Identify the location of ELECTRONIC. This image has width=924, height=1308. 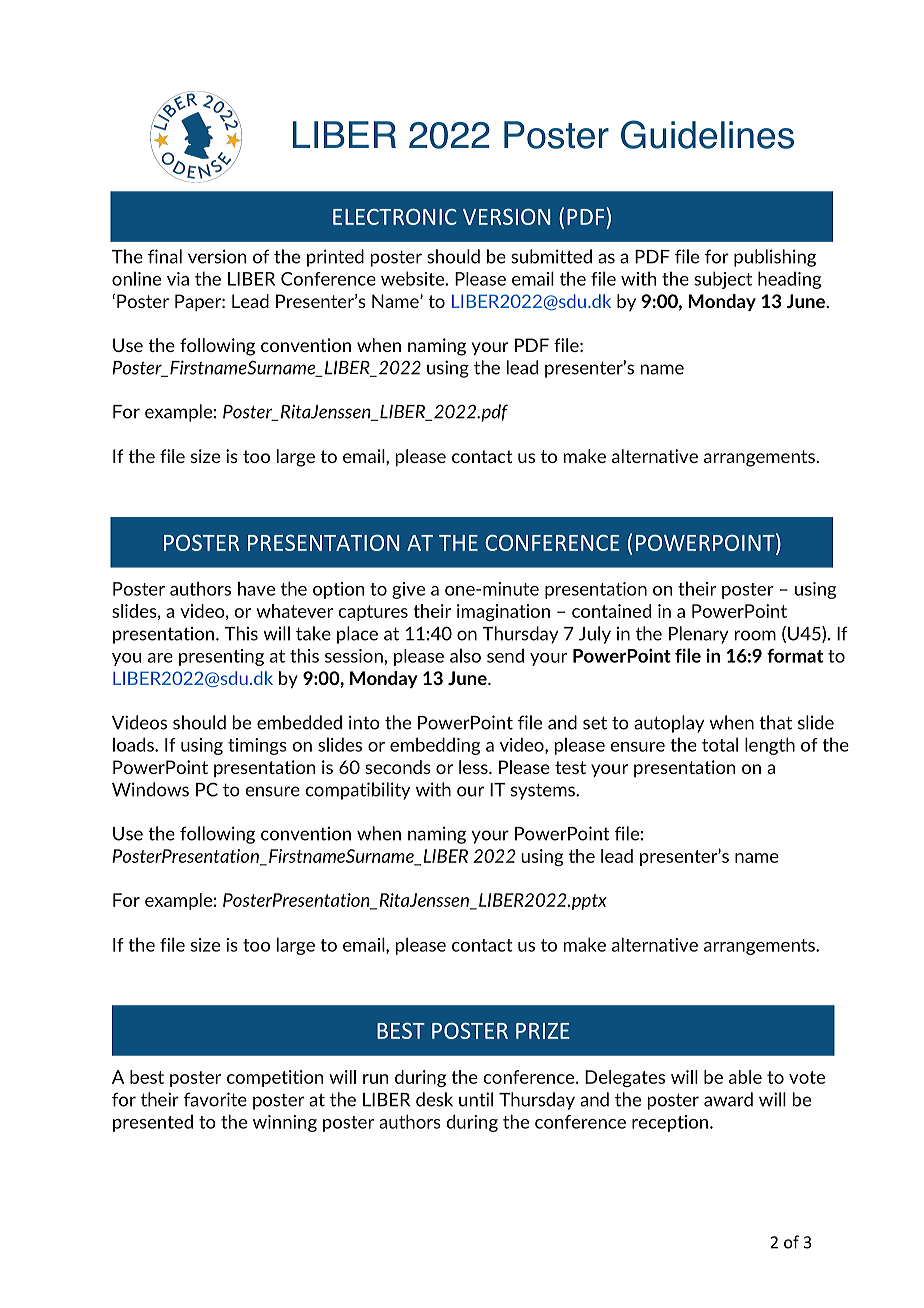
(395, 217).
